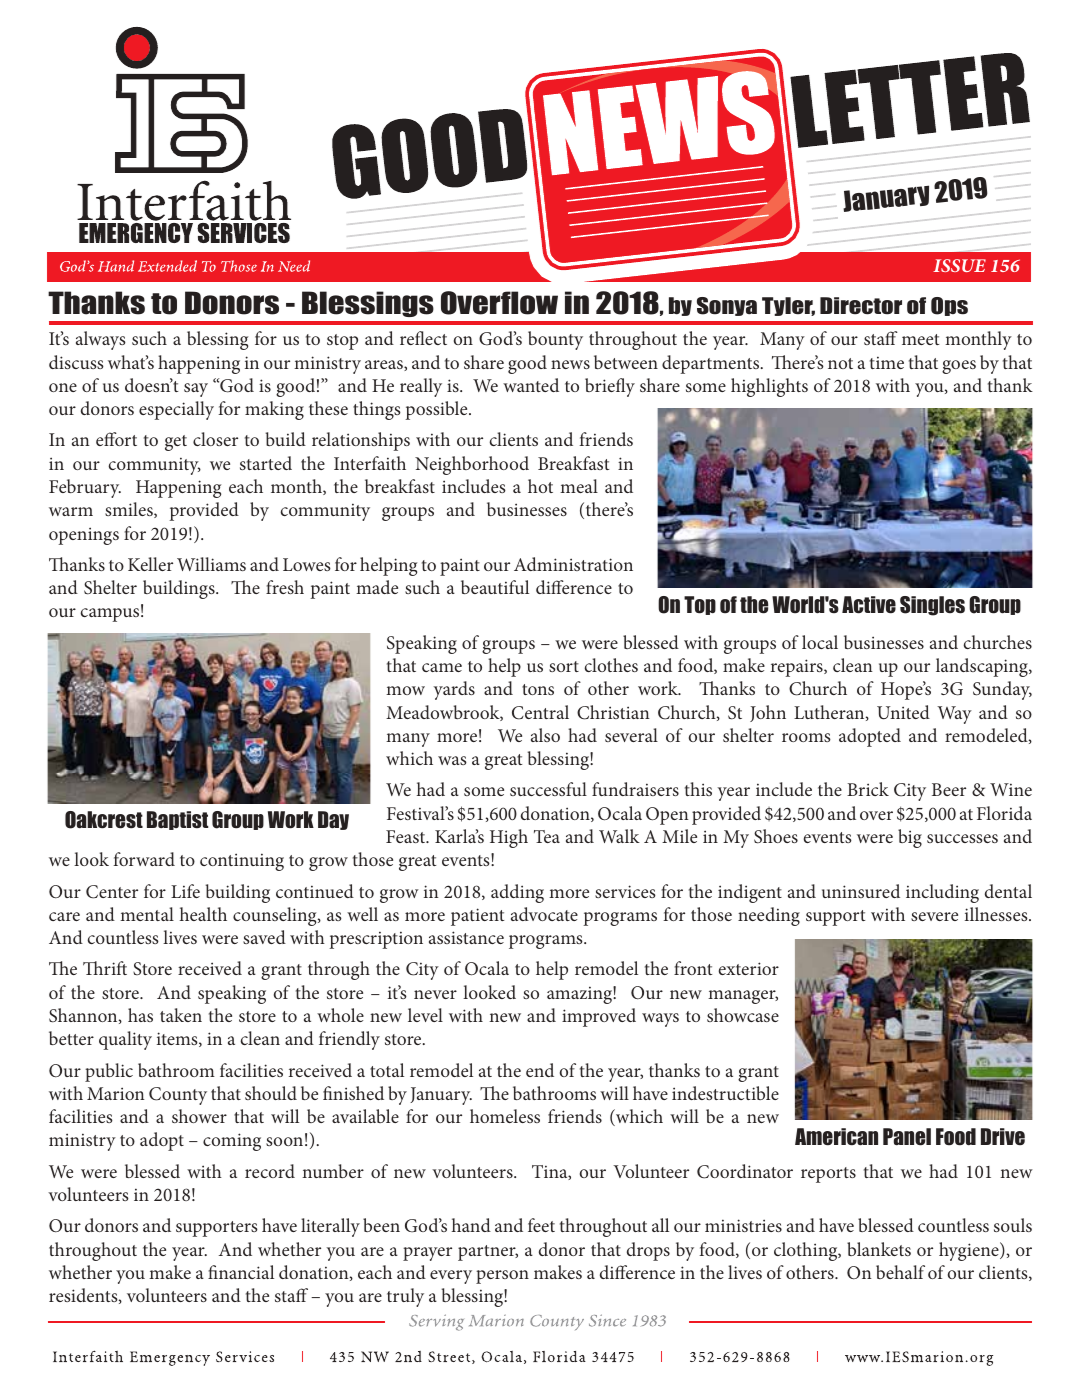  Describe the element at coordinates (555, 340) in the screenshot. I see `bounty` at that location.
